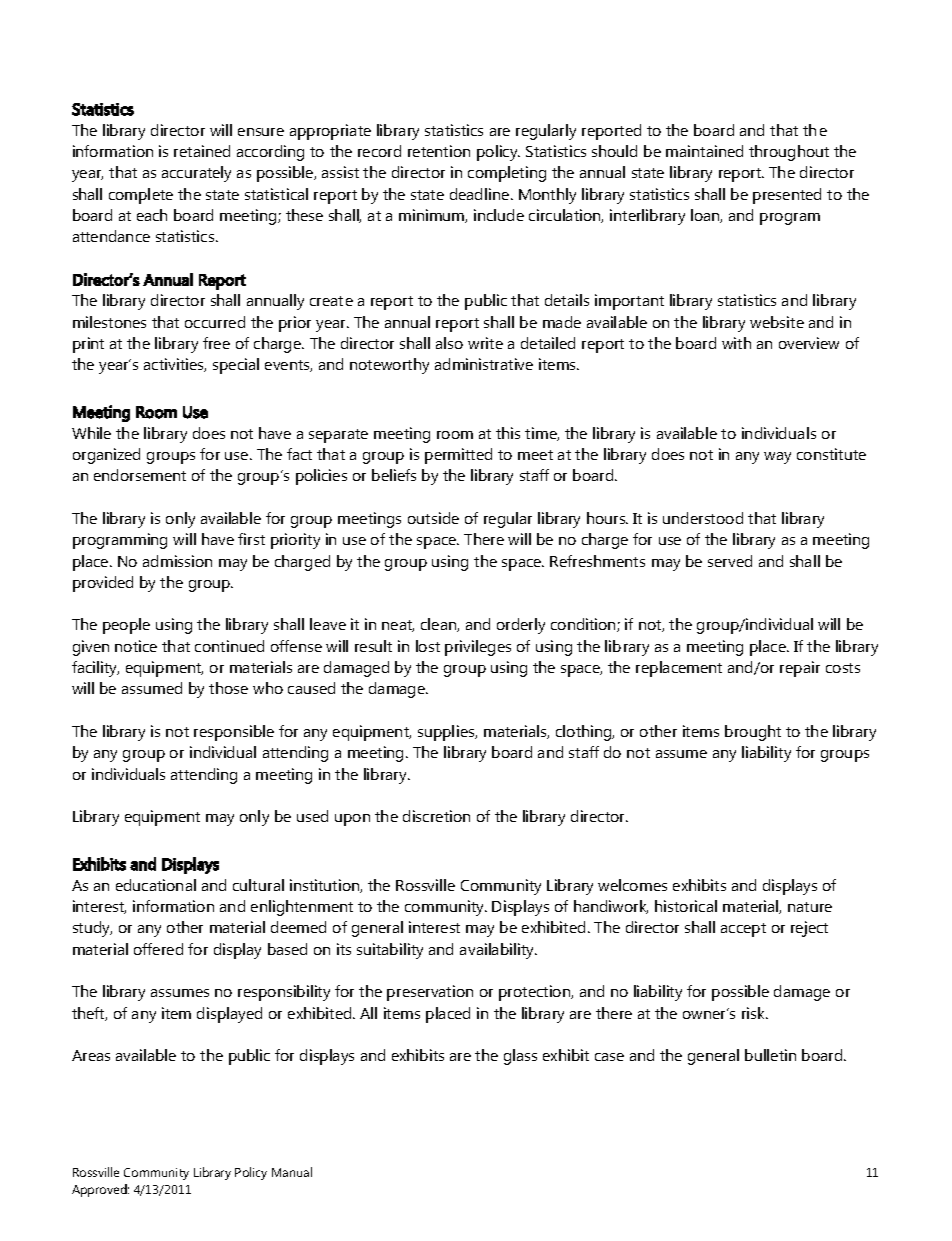 This screenshot has width=952, height=1241. Describe the element at coordinates (196, 174) in the screenshot. I see `accurately` at that location.
